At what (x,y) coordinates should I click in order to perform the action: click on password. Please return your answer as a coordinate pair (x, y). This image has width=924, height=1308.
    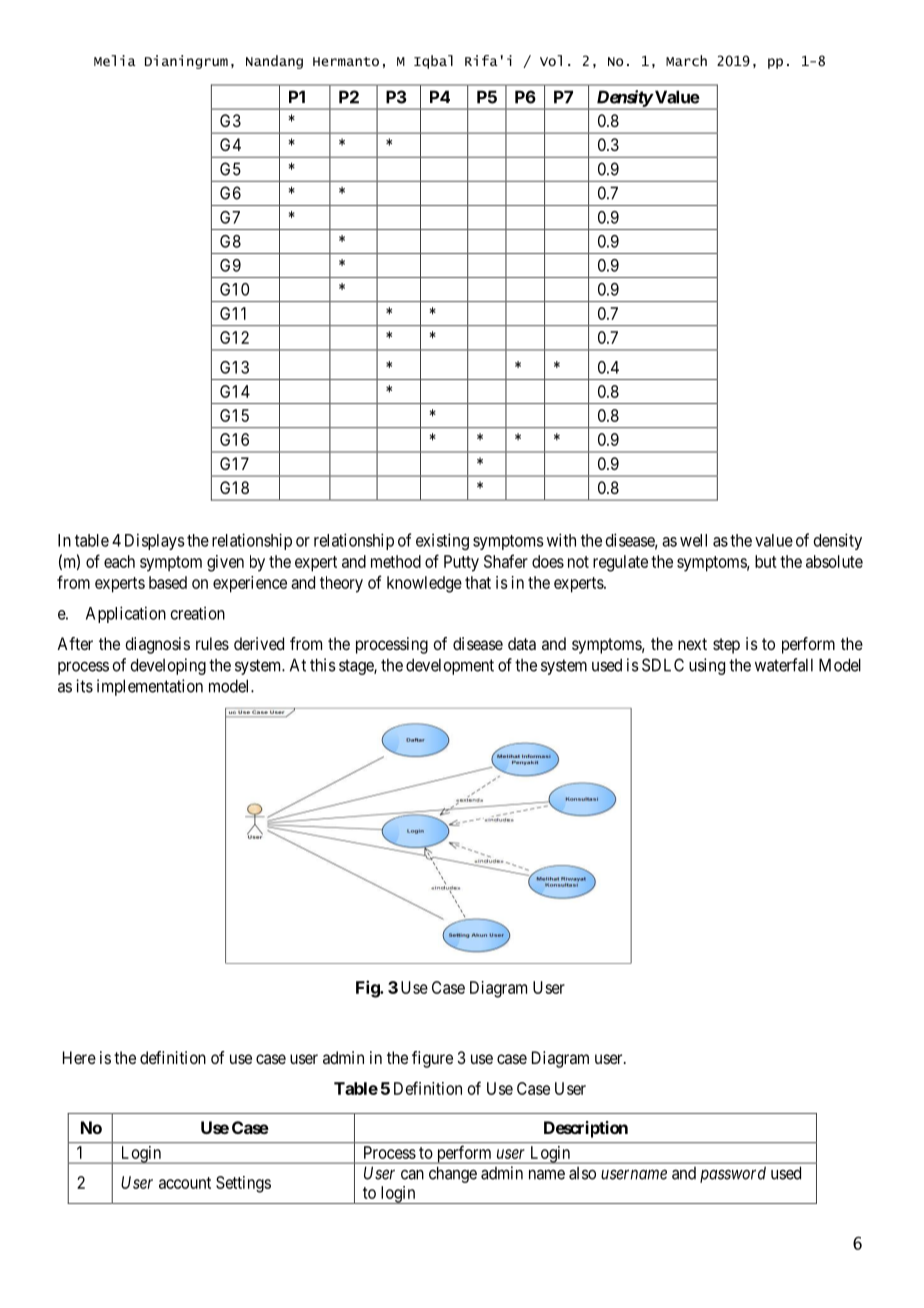
    Looking at the image, I should click on (733, 1174).
